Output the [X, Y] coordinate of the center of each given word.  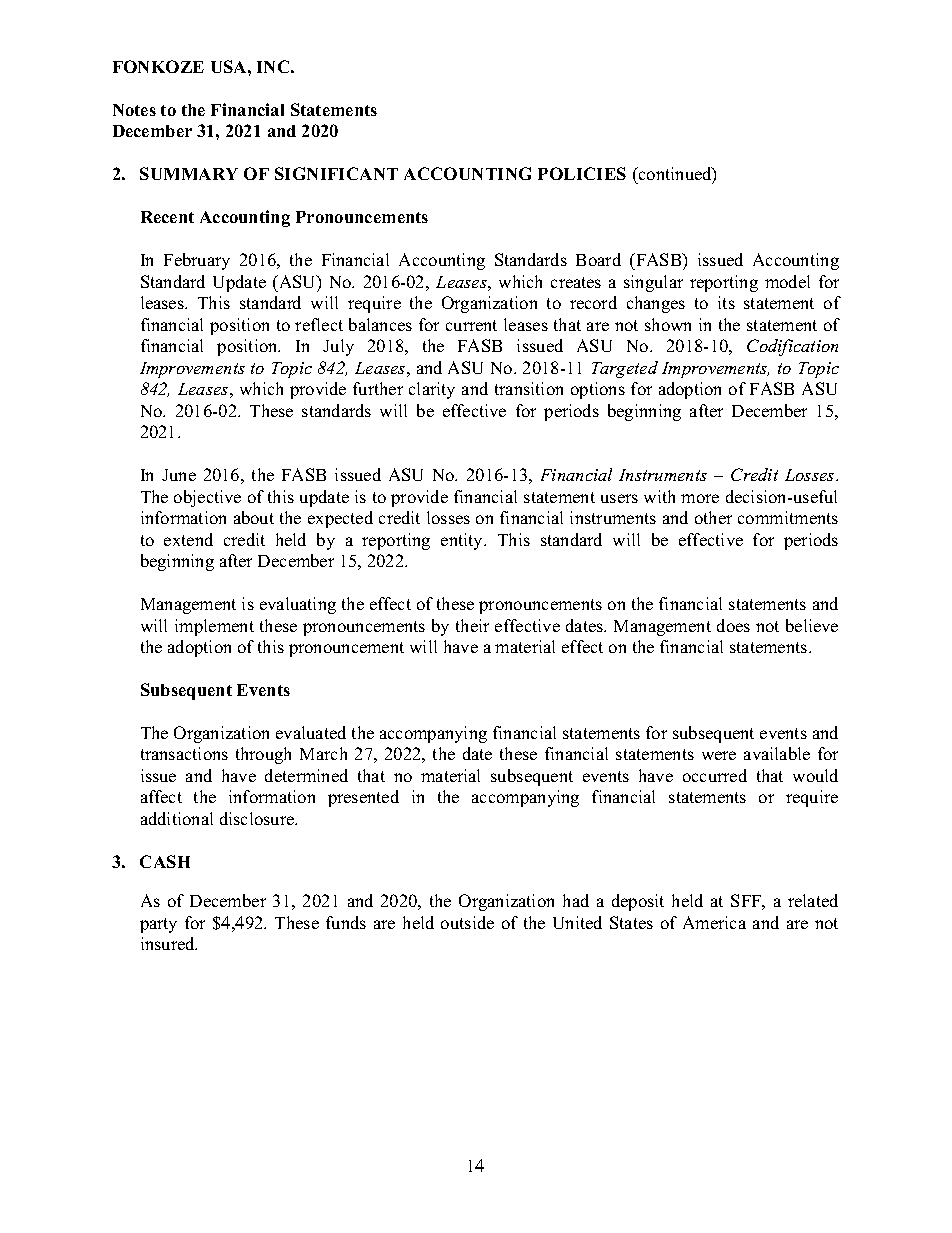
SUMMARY [189, 173]
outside [467, 922]
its [726, 302]
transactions [184, 753]
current [471, 325]
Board [598, 259]
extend [188, 539]
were [719, 755]
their [472, 625]
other [713, 517]
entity [463, 541]
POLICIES [582, 173]
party [158, 925]
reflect [319, 324]
